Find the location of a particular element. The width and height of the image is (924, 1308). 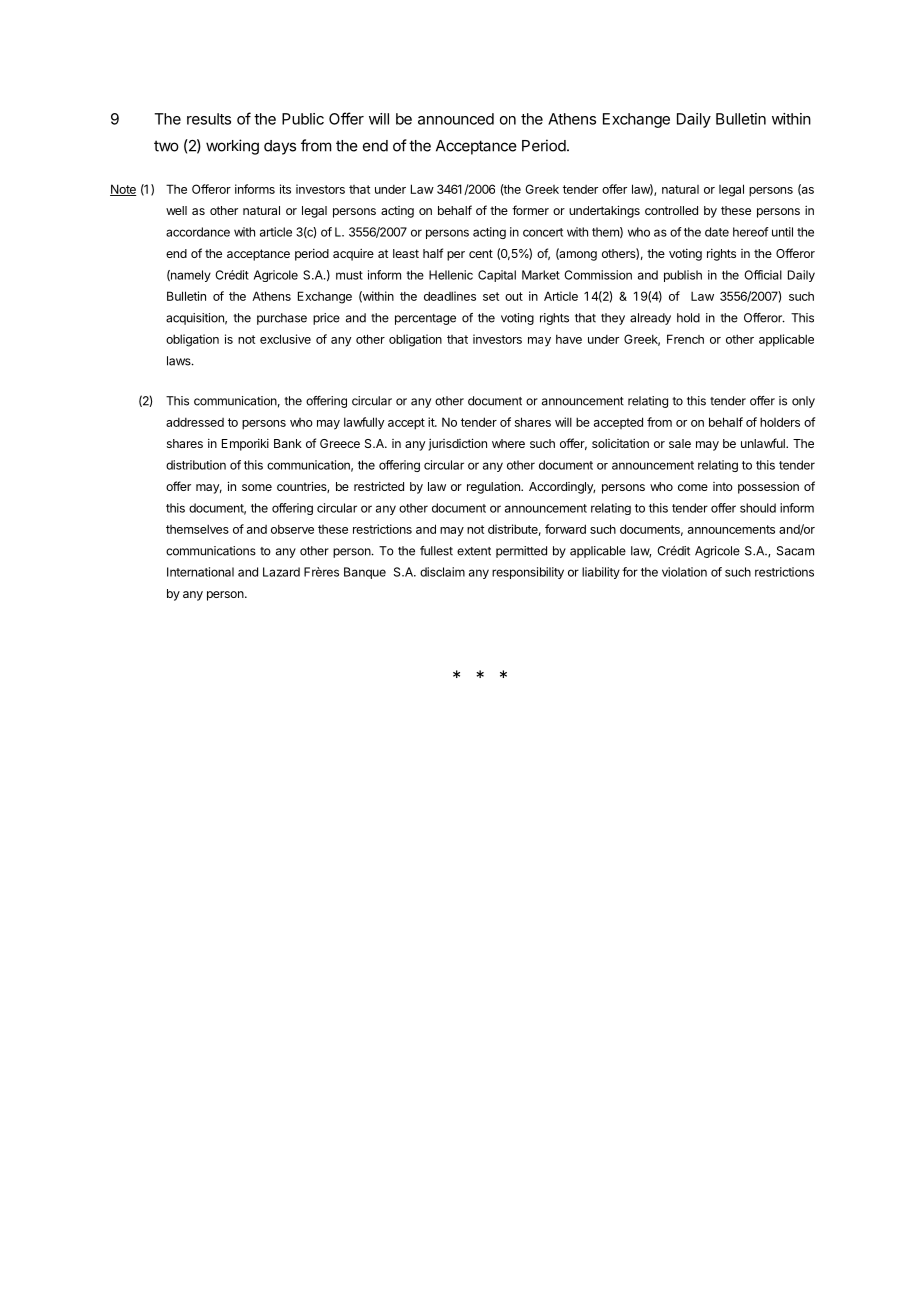

violation is located at coordinates (684, 572).
